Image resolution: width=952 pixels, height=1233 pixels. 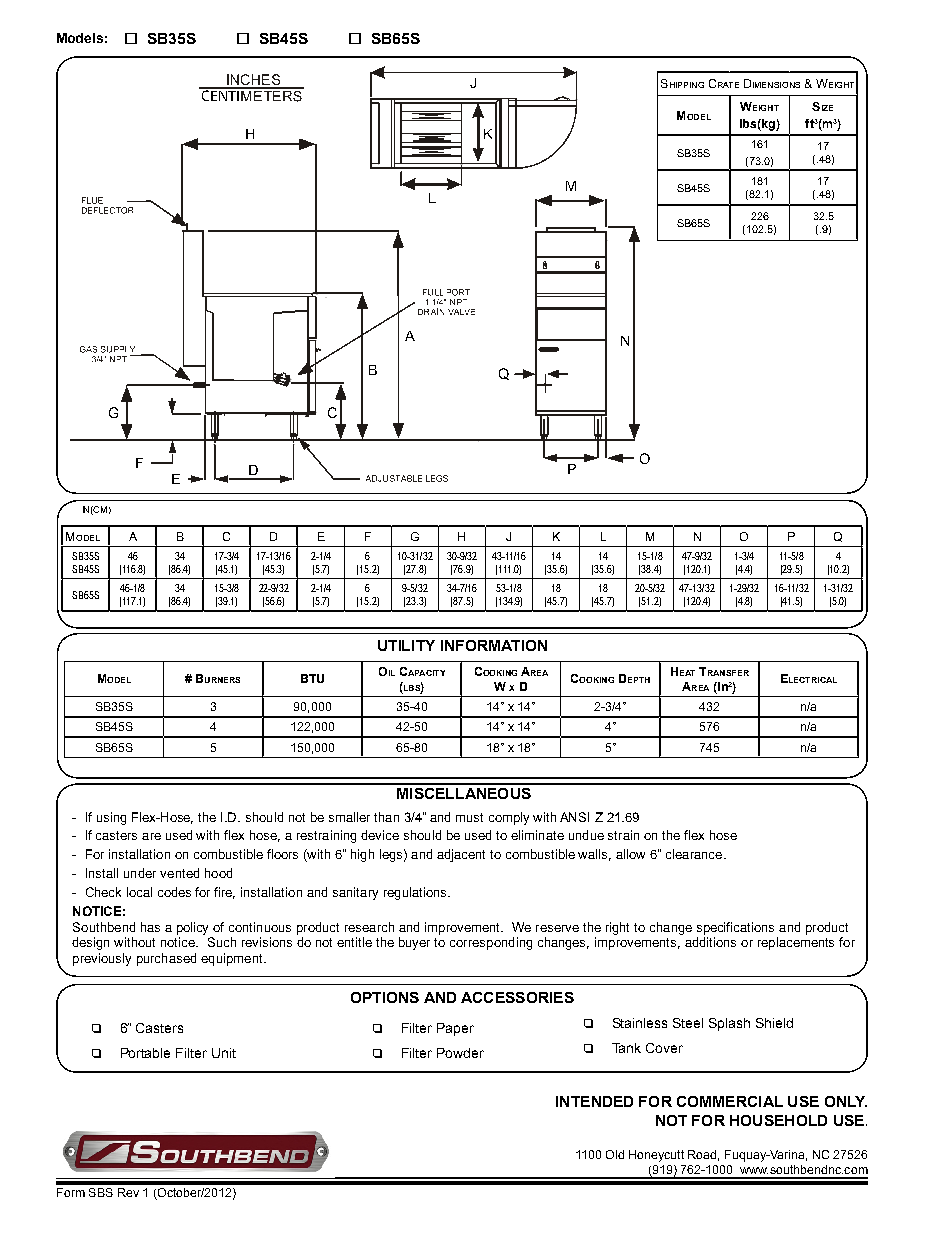 I want to click on clearance, so click(x=695, y=854).
